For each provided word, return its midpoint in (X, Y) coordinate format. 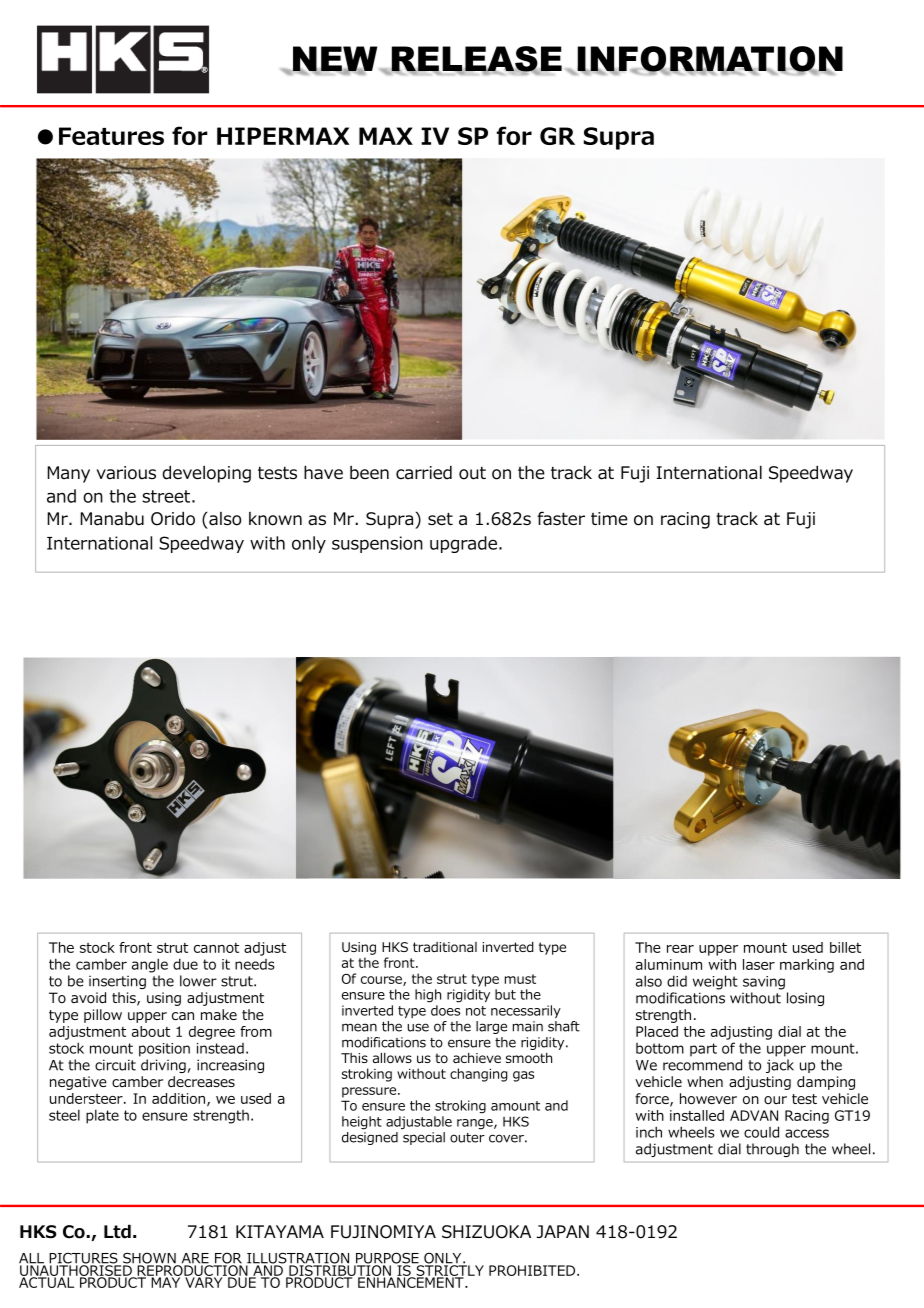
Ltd (117, 1232)
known (275, 519)
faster (561, 518)
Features (111, 136)
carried (424, 472)
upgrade (463, 544)
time (609, 519)
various (126, 473)
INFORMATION (709, 60)
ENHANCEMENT (412, 1281)
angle (150, 965)
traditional (445, 947)
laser (759, 964)
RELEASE (475, 60)
